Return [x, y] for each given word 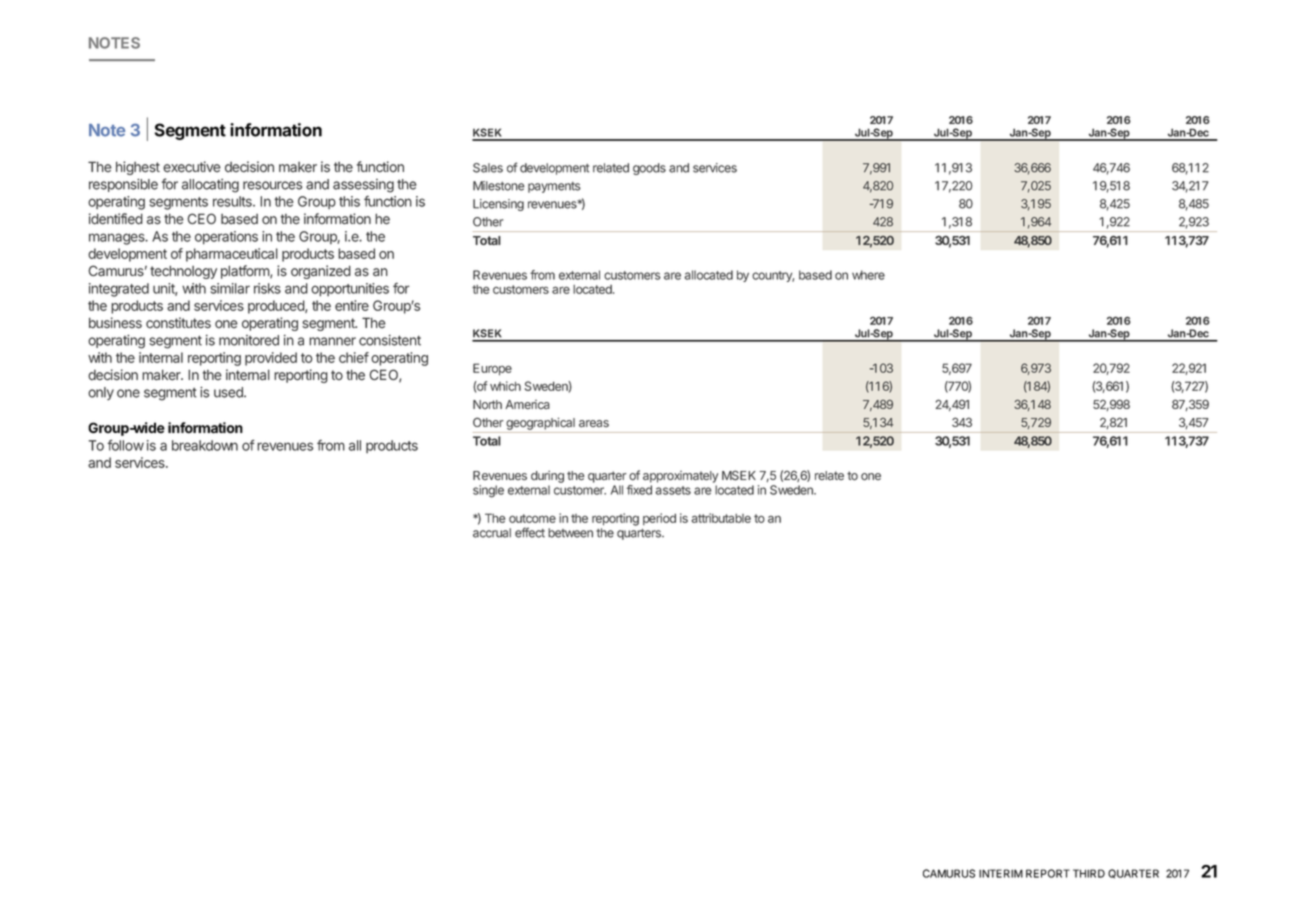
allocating [210, 186]
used [229, 392]
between [570, 533]
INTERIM [1001, 873]
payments [554, 187]
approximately [680, 477]
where [868, 275]
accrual [492, 533]
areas [594, 424]
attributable [721, 518]
